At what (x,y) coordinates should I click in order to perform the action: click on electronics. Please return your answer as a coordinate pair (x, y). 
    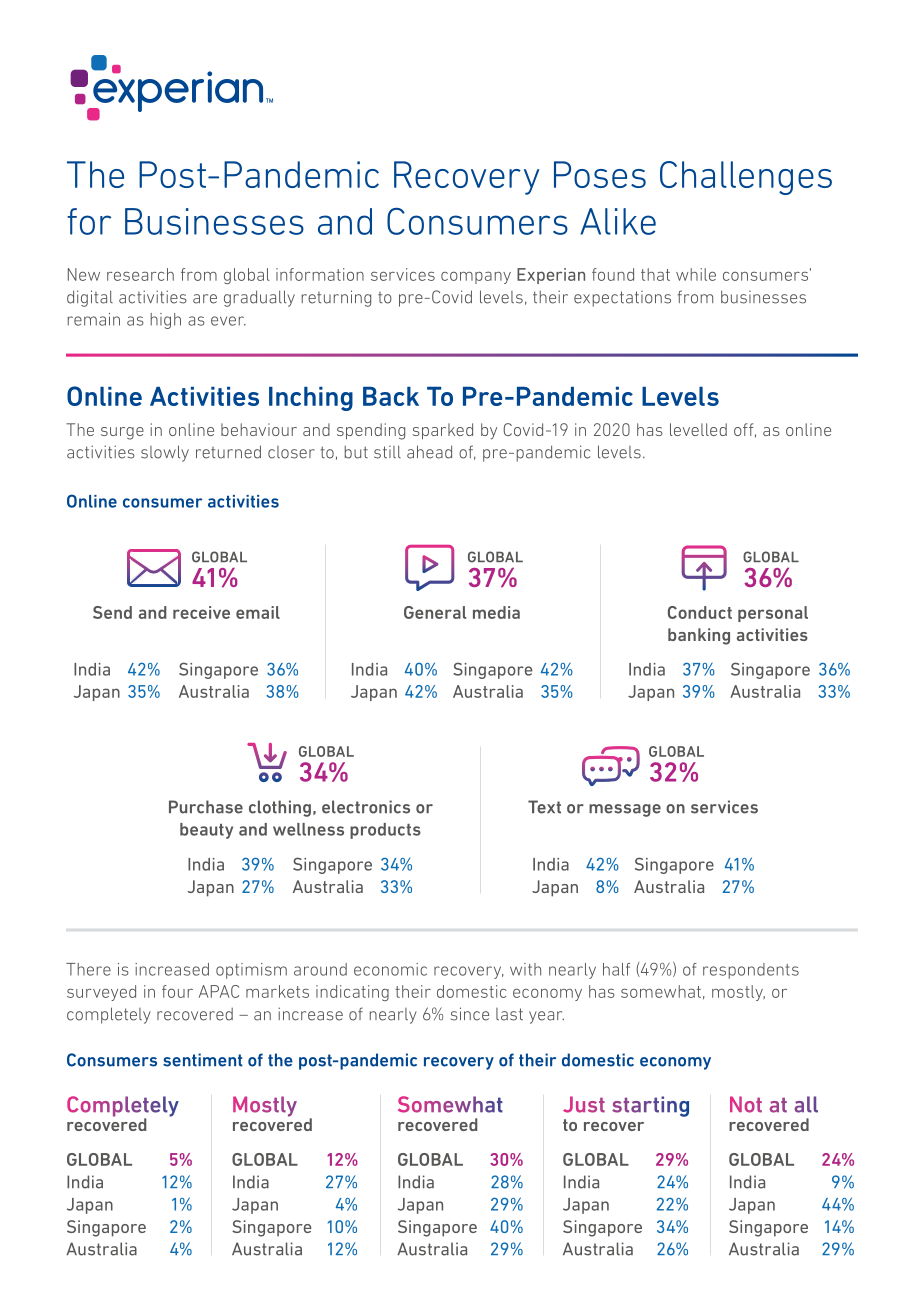
    Looking at the image, I should click on (366, 807).
